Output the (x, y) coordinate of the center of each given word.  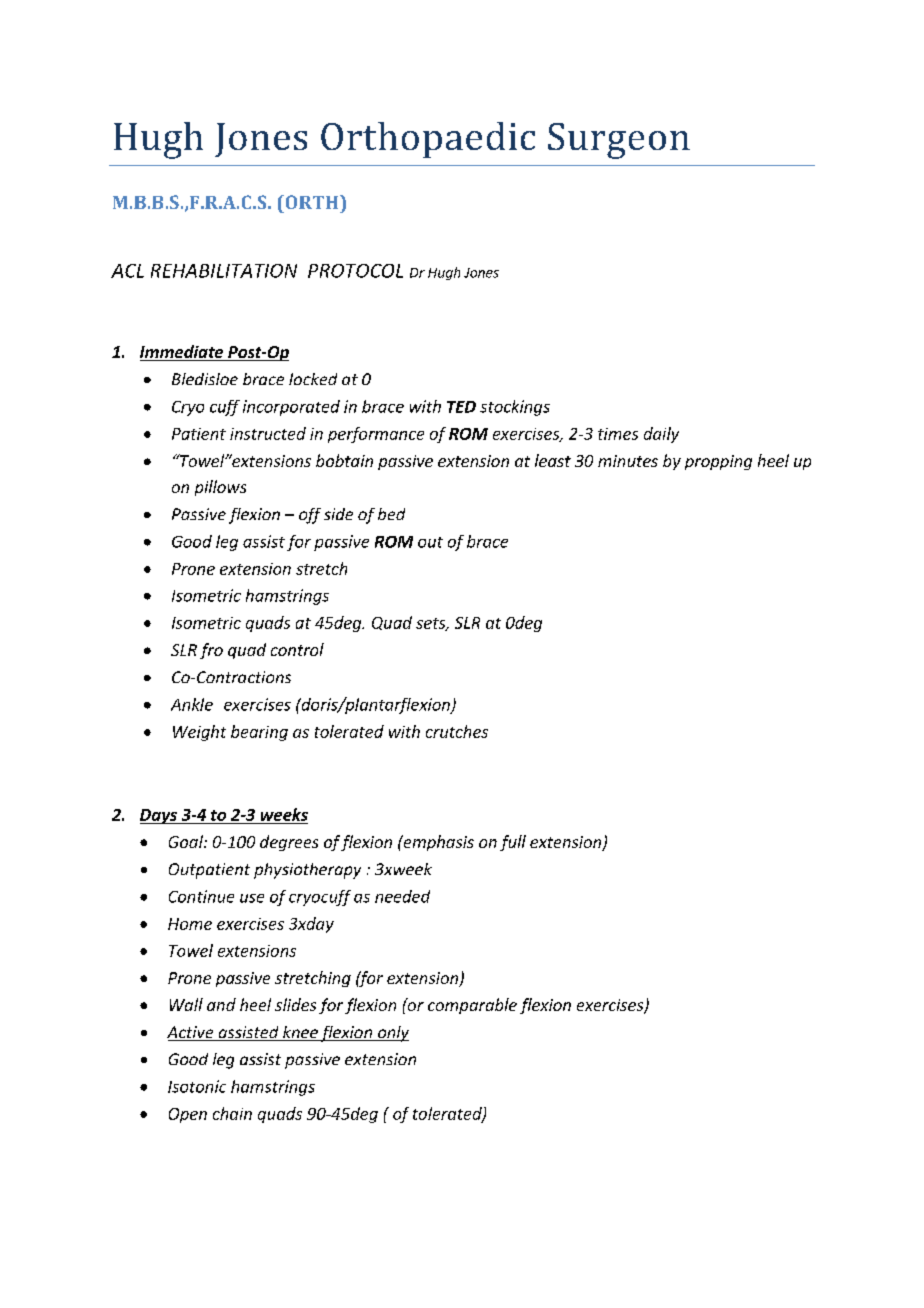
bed (391, 514)
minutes (628, 461)
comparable (472, 1006)
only (392, 1034)
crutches (457, 731)
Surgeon (619, 141)
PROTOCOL (355, 271)
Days (159, 816)
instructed (268, 433)
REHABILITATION (224, 271)
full (513, 843)
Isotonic (197, 1086)
